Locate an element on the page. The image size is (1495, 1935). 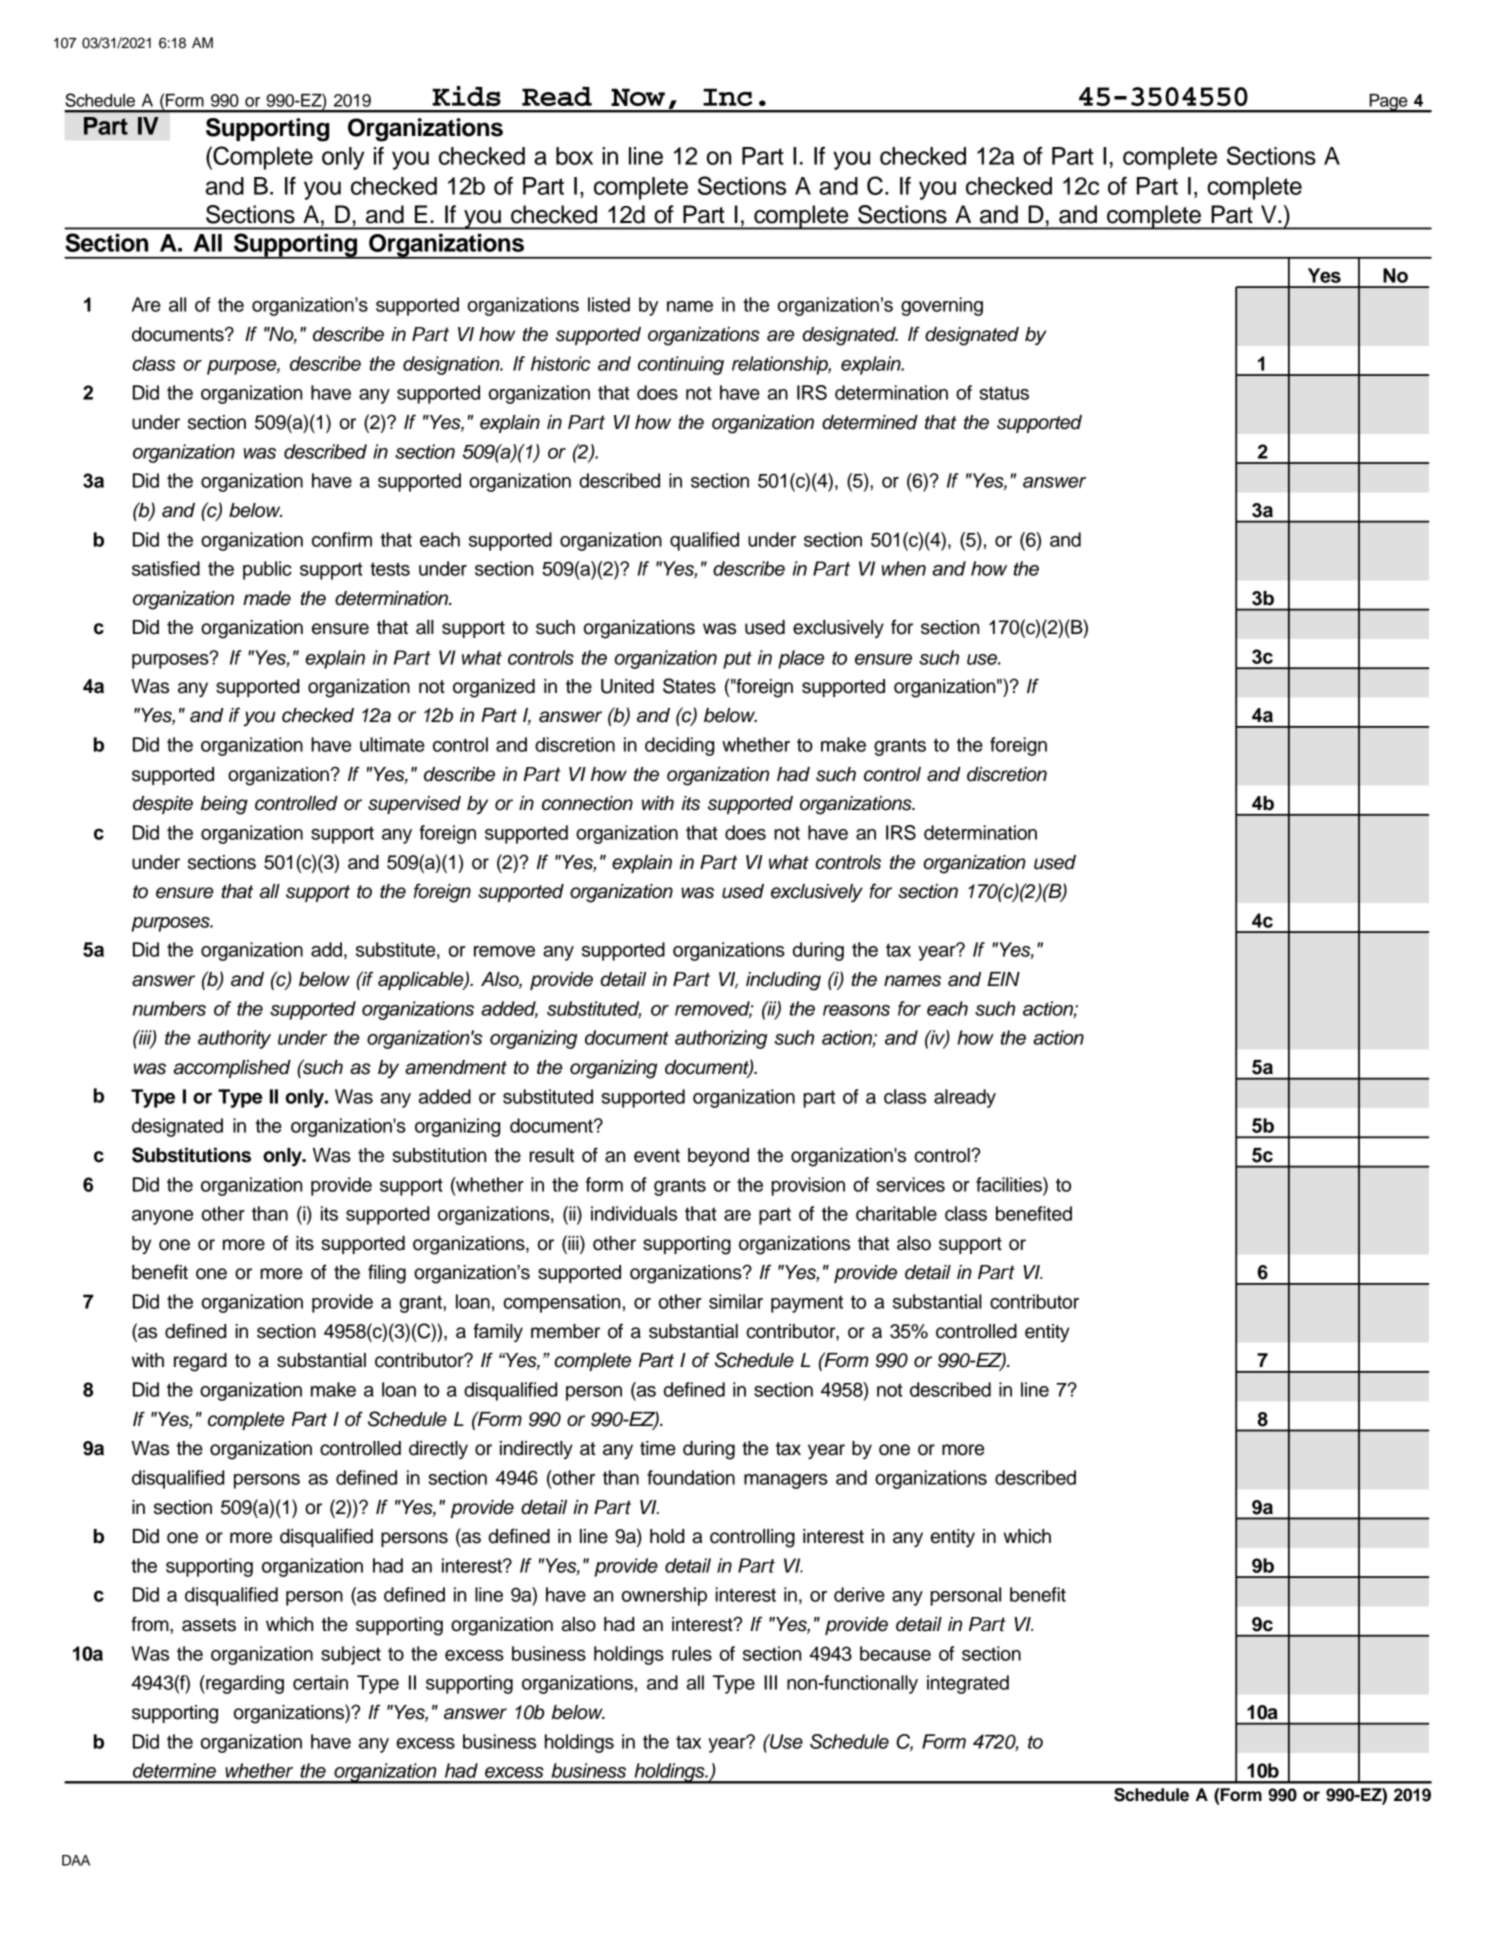
numbers is located at coordinates (169, 1008).
